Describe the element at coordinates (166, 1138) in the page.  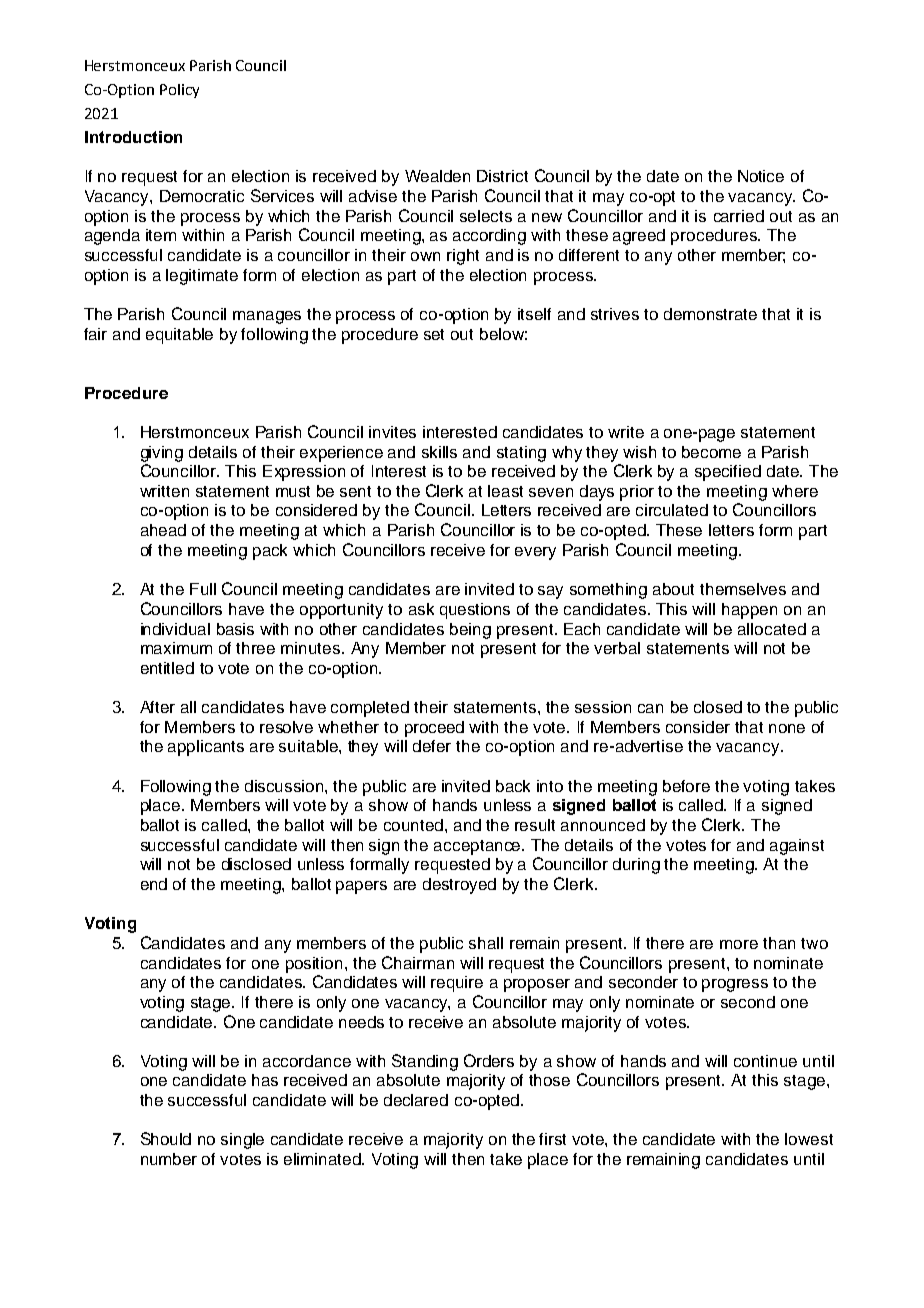
I see `Should` at that location.
